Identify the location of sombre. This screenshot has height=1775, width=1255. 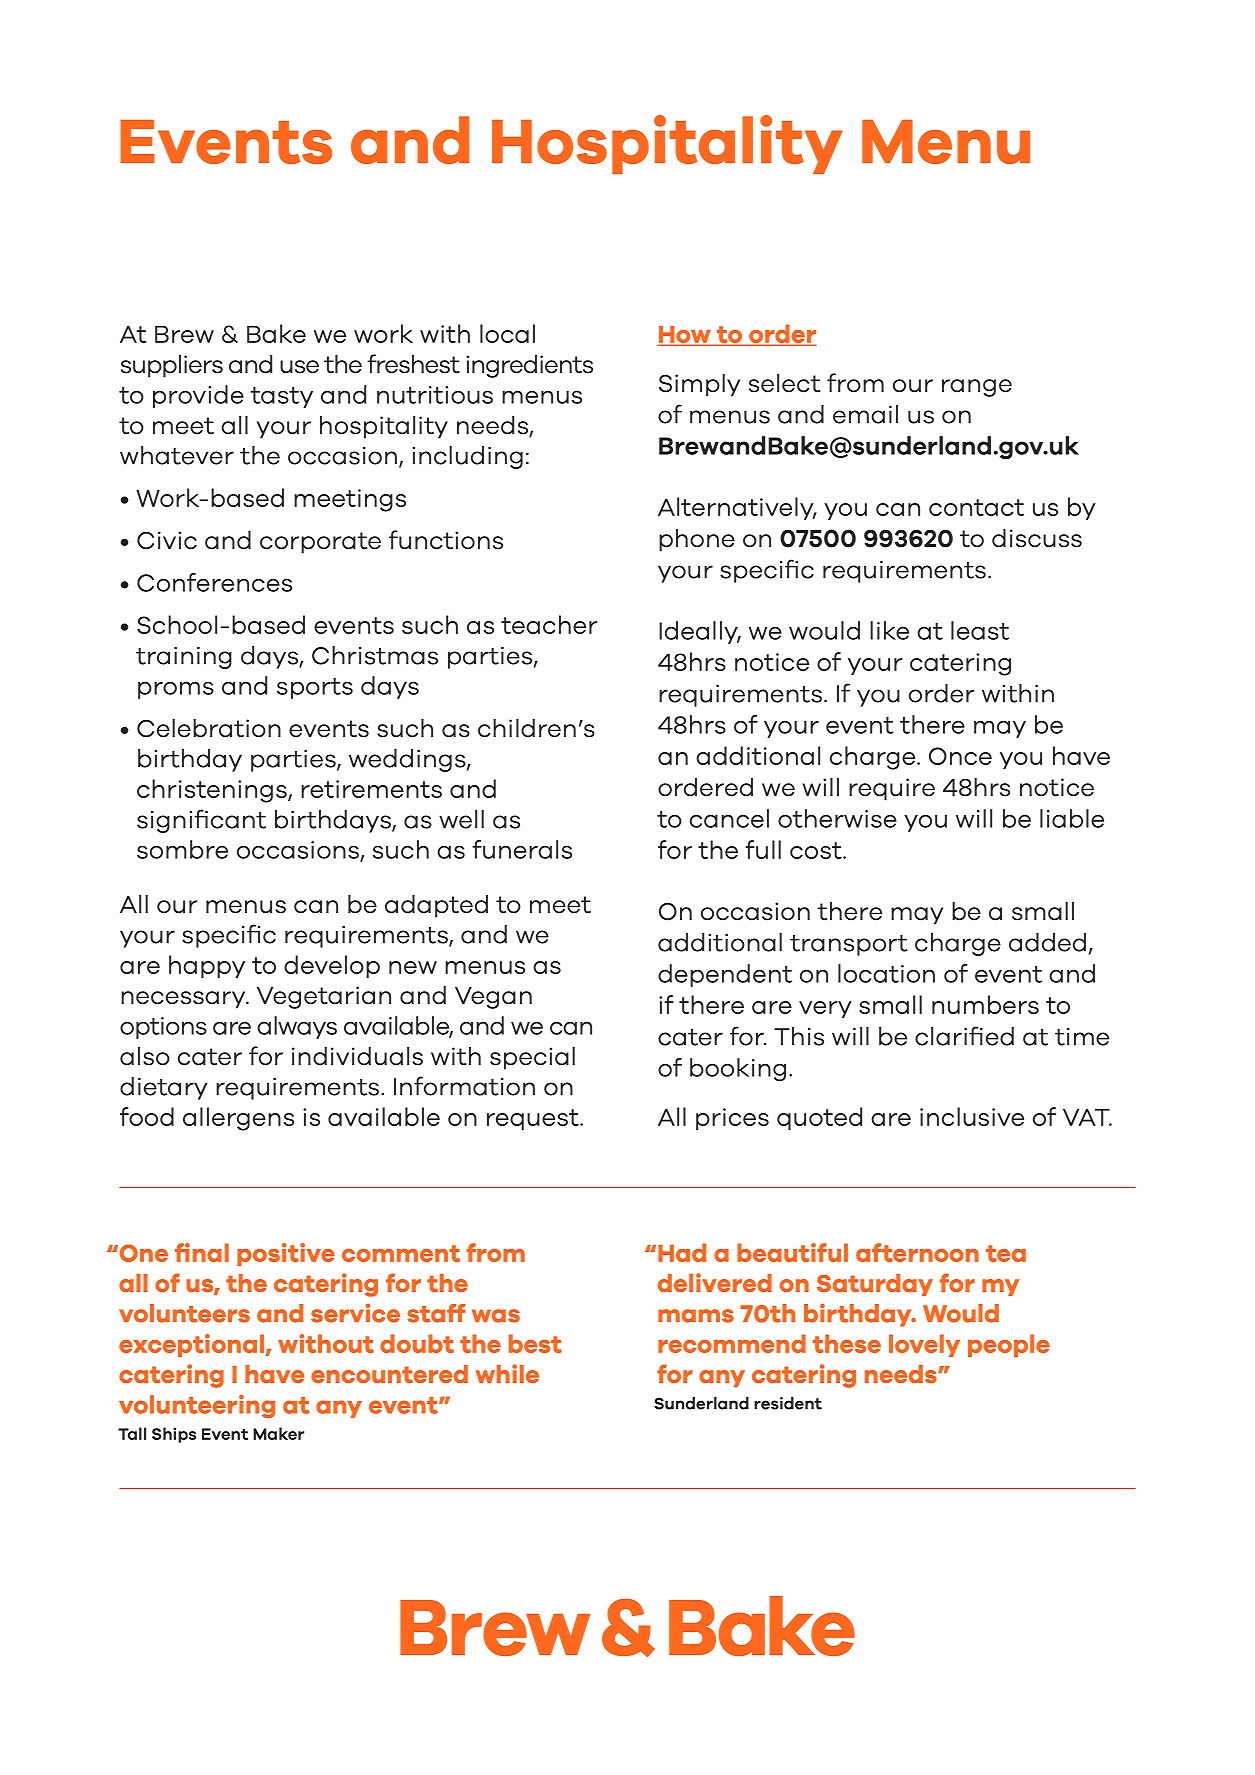
(182, 849).
